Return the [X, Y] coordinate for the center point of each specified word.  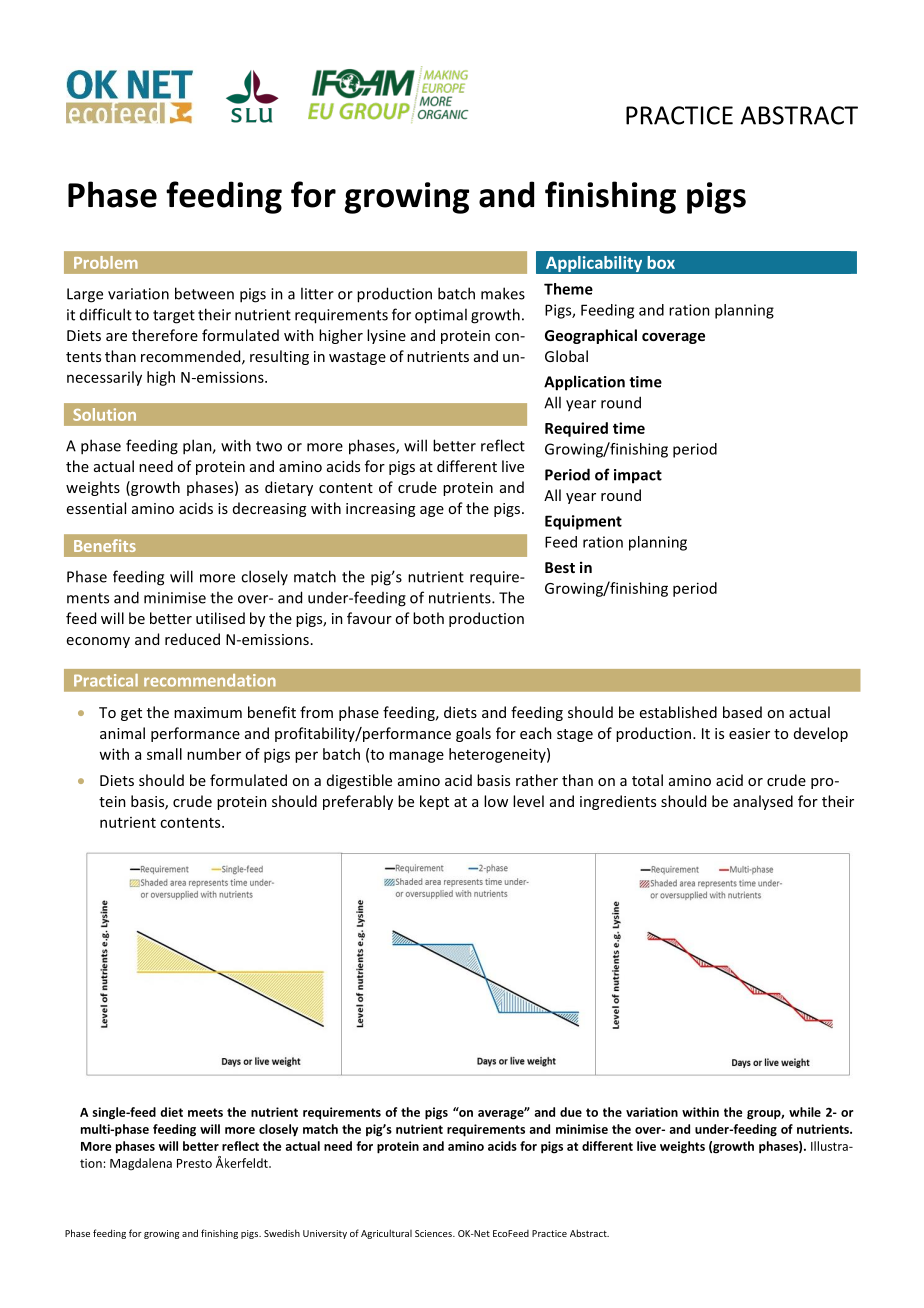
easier [749, 733]
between [204, 293]
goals [473, 734]
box [661, 262]
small [164, 754]
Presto [194, 1163]
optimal [441, 316]
